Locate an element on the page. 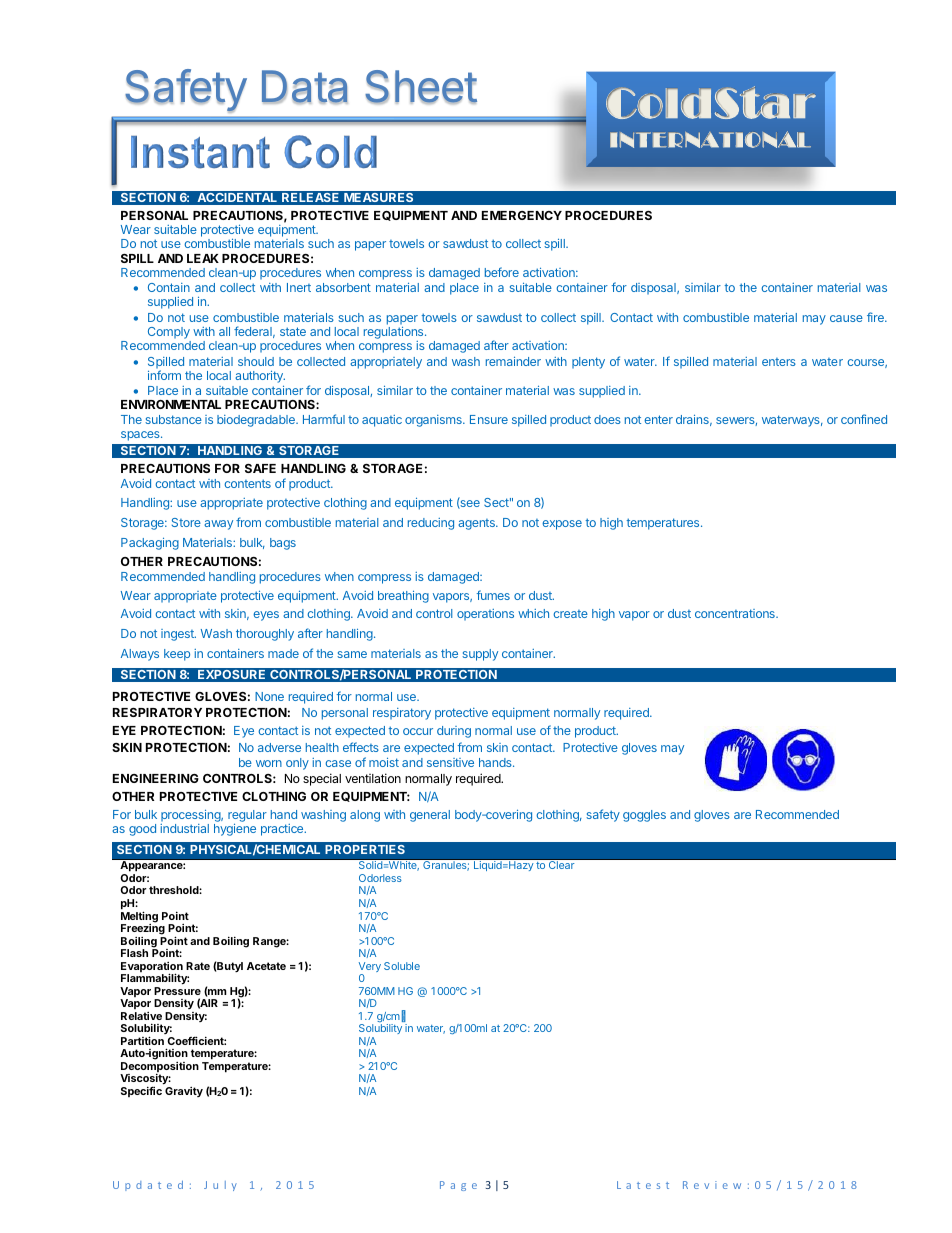 The width and height of the page is (952, 1233). Sheet is located at coordinates (421, 87).
